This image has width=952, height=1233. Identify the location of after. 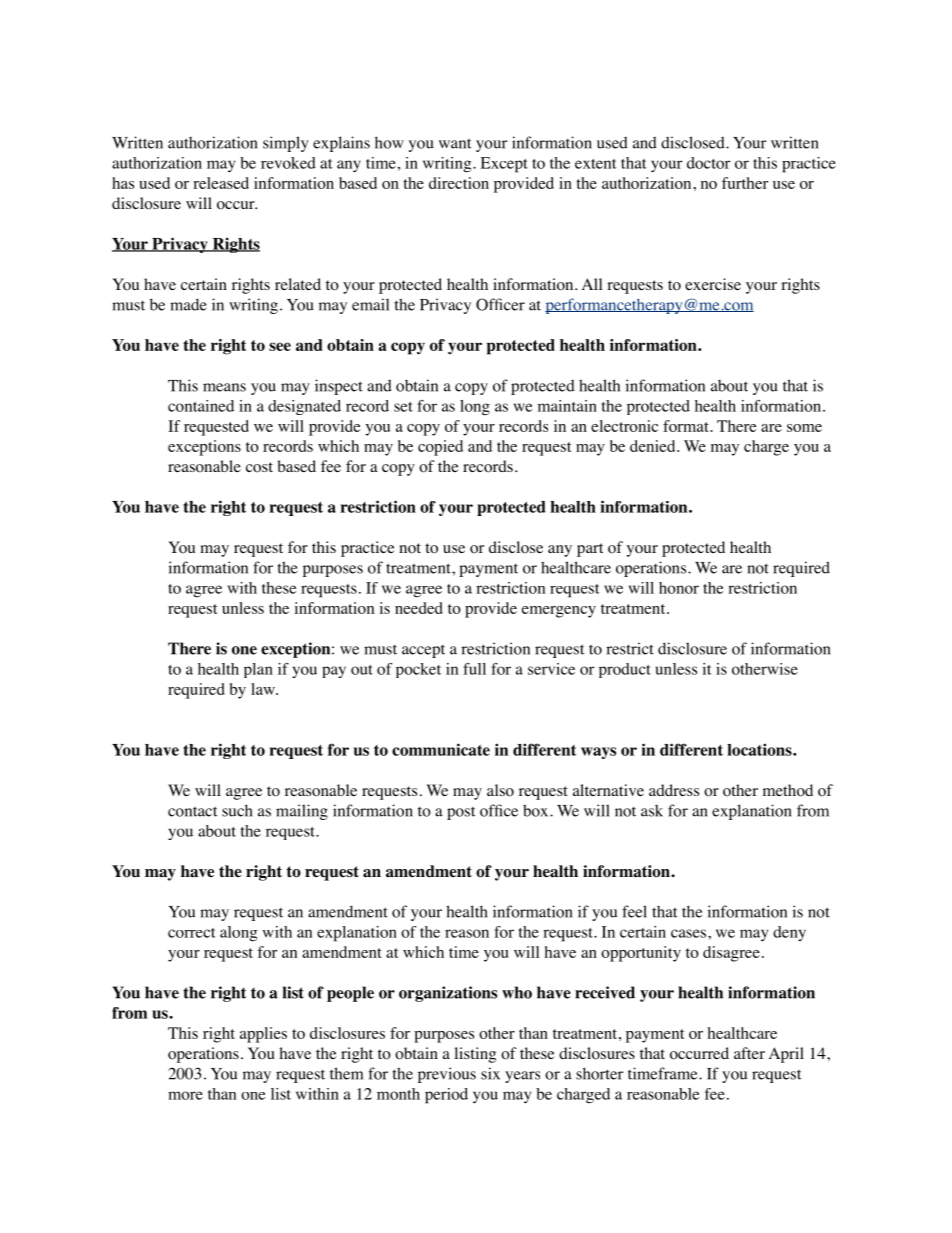
(749, 1053).
